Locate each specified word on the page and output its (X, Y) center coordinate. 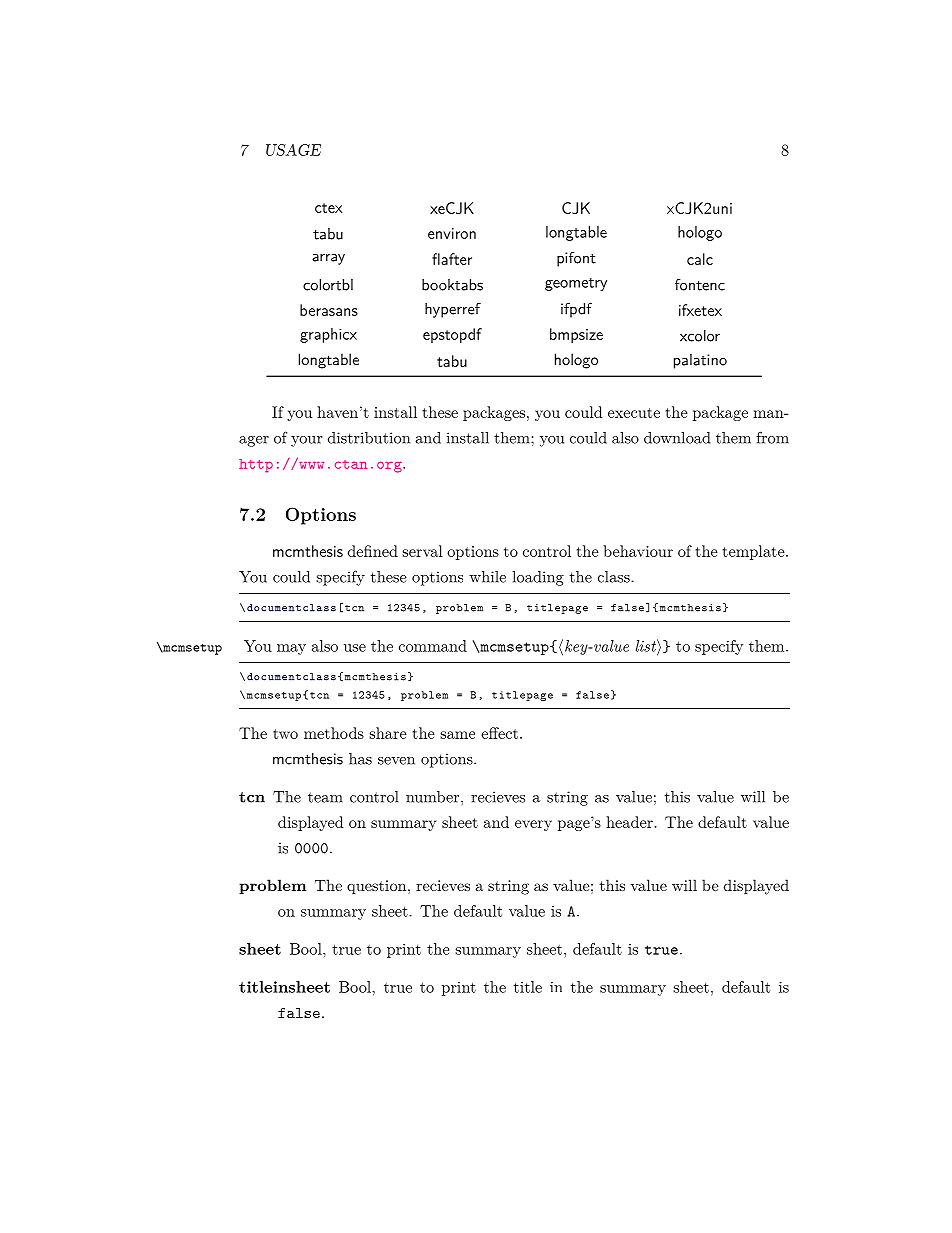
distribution (369, 438)
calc (700, 259)
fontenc (700, 284)
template (755, 552)
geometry (576, 284)
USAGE (293, 150)
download (677, 438)
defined (373, 551)
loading (538, 578)
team (325, 797)
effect (499, 733)
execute (634, 413)
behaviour (638, 551)
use (355, 648)
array (328, 259)
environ (452, 233)
